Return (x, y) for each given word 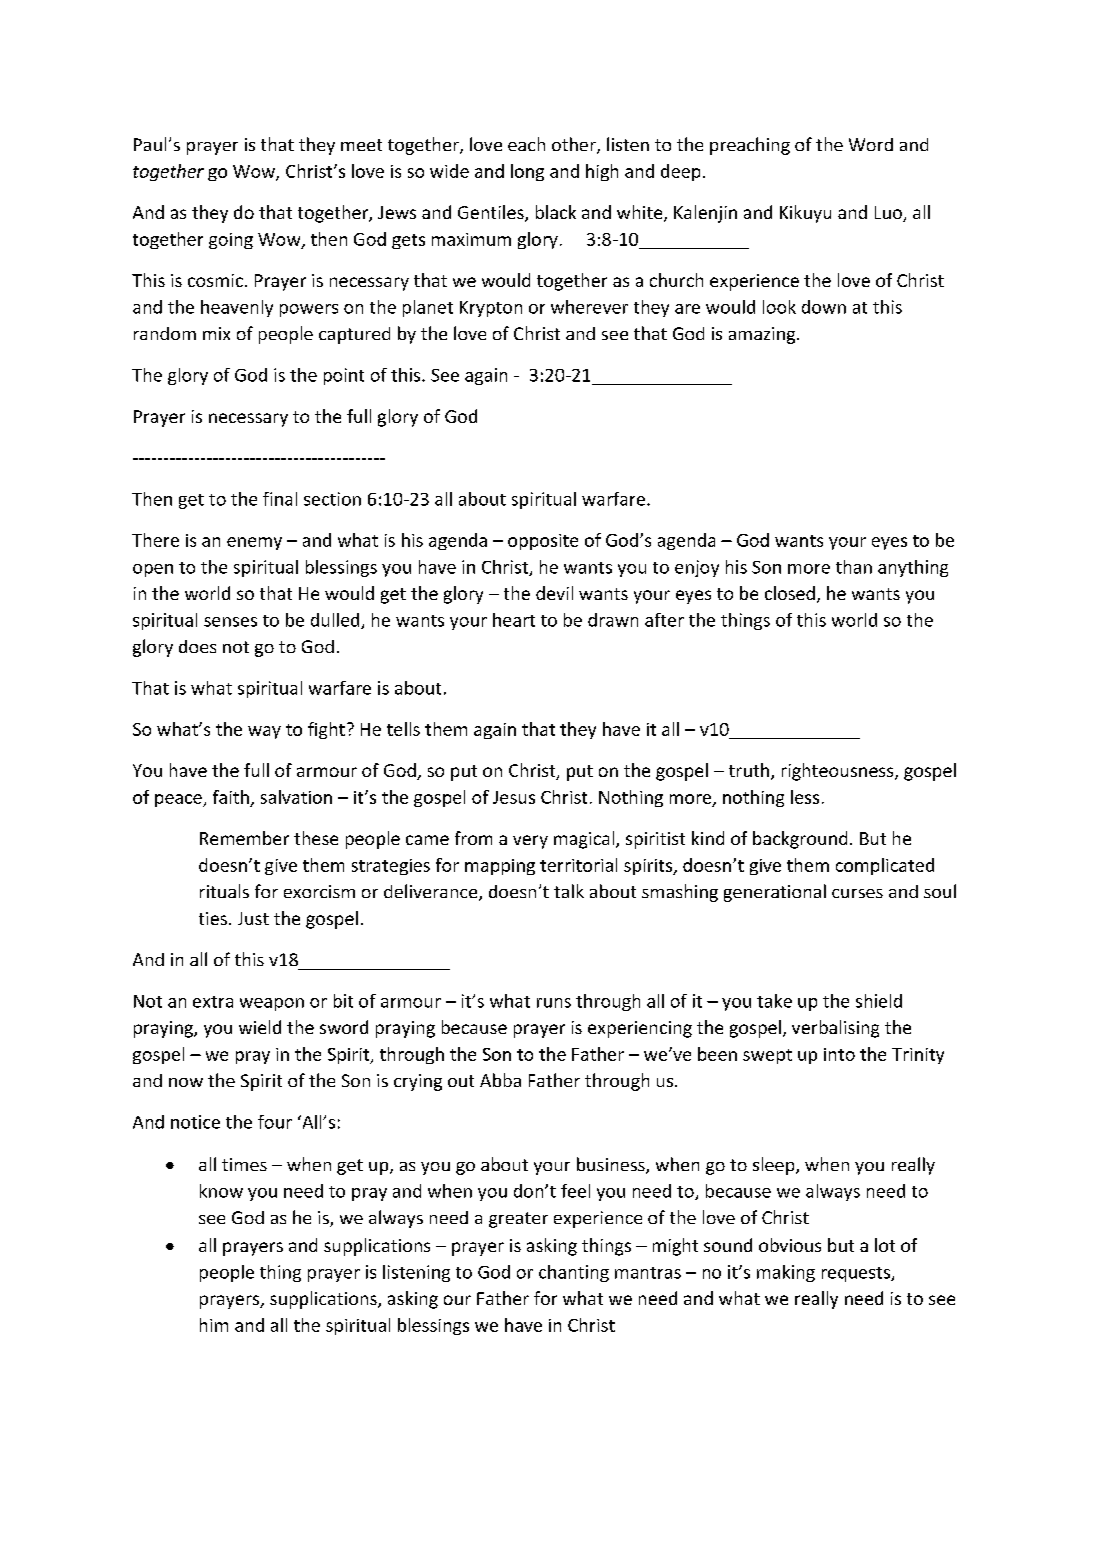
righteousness (839, 772)
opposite (543, 542)
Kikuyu (805, 214)
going (231, 241)
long (527, 172)
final (280, 499)
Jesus (514, 797)
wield (260, 1027)
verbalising (835, 1029)
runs (554, 1003)
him (214, 1325)
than (854, 567)
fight (326, 730)
